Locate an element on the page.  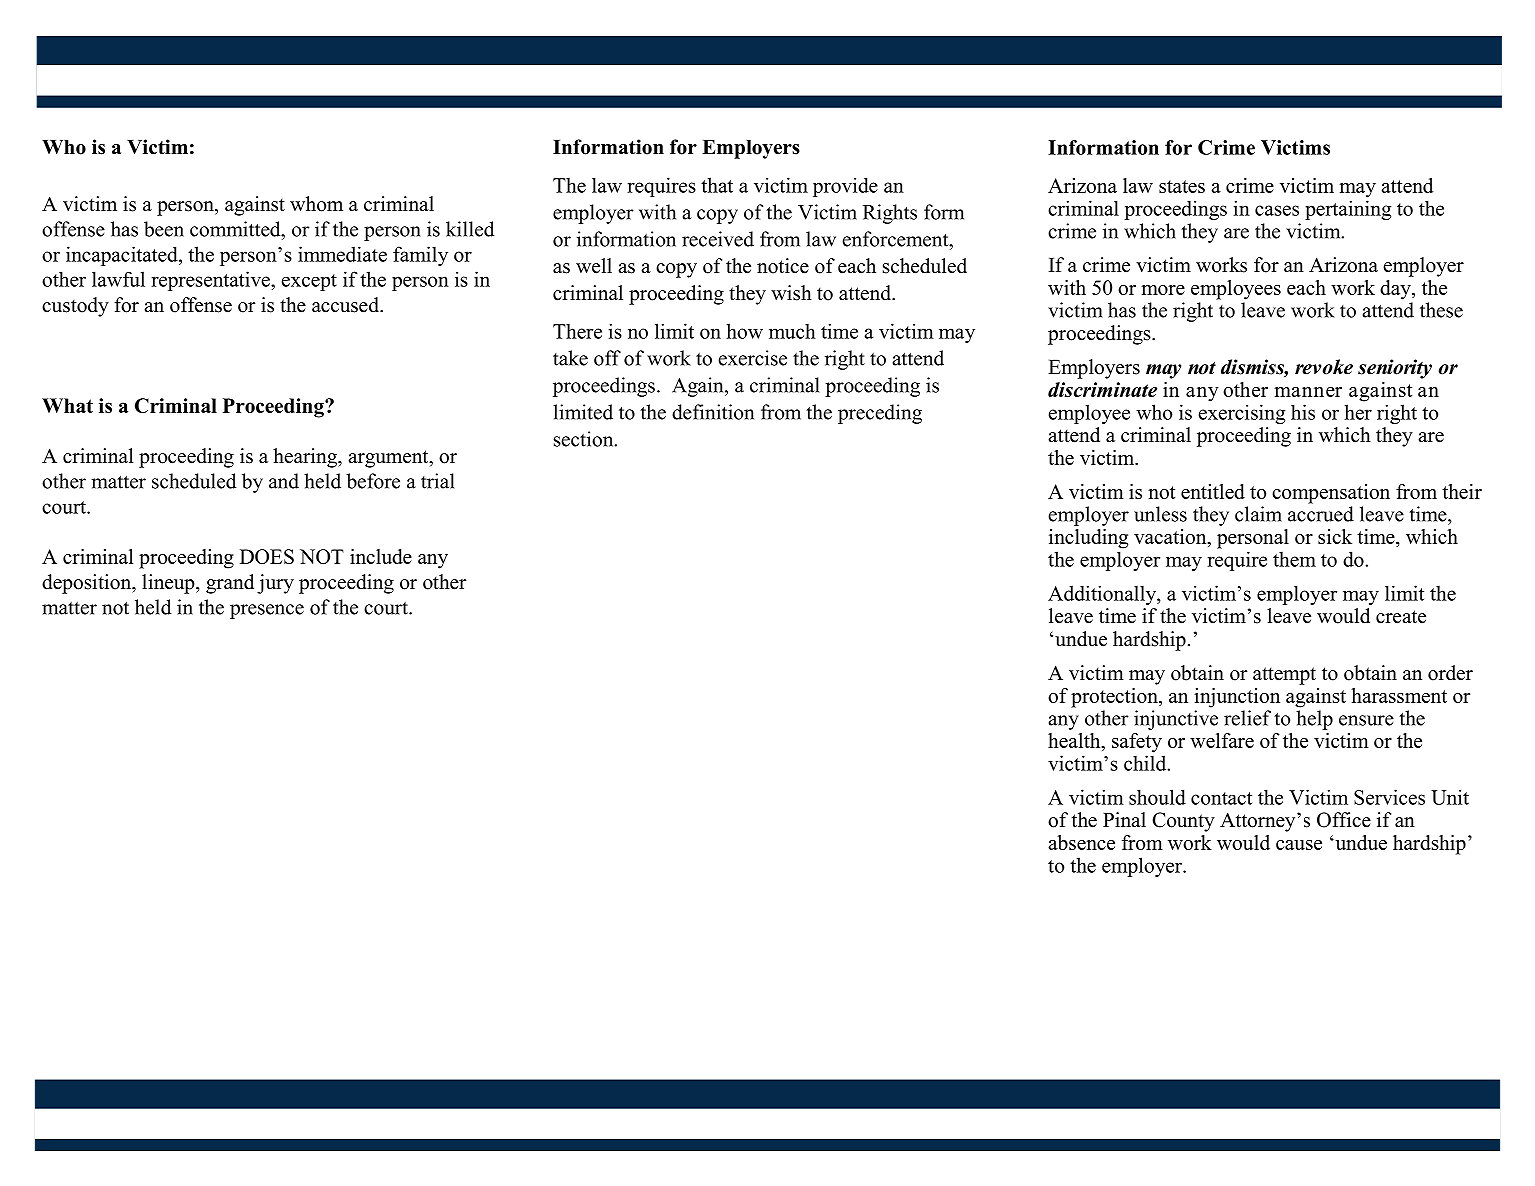
exercise is located at coordinates (753, 358).
